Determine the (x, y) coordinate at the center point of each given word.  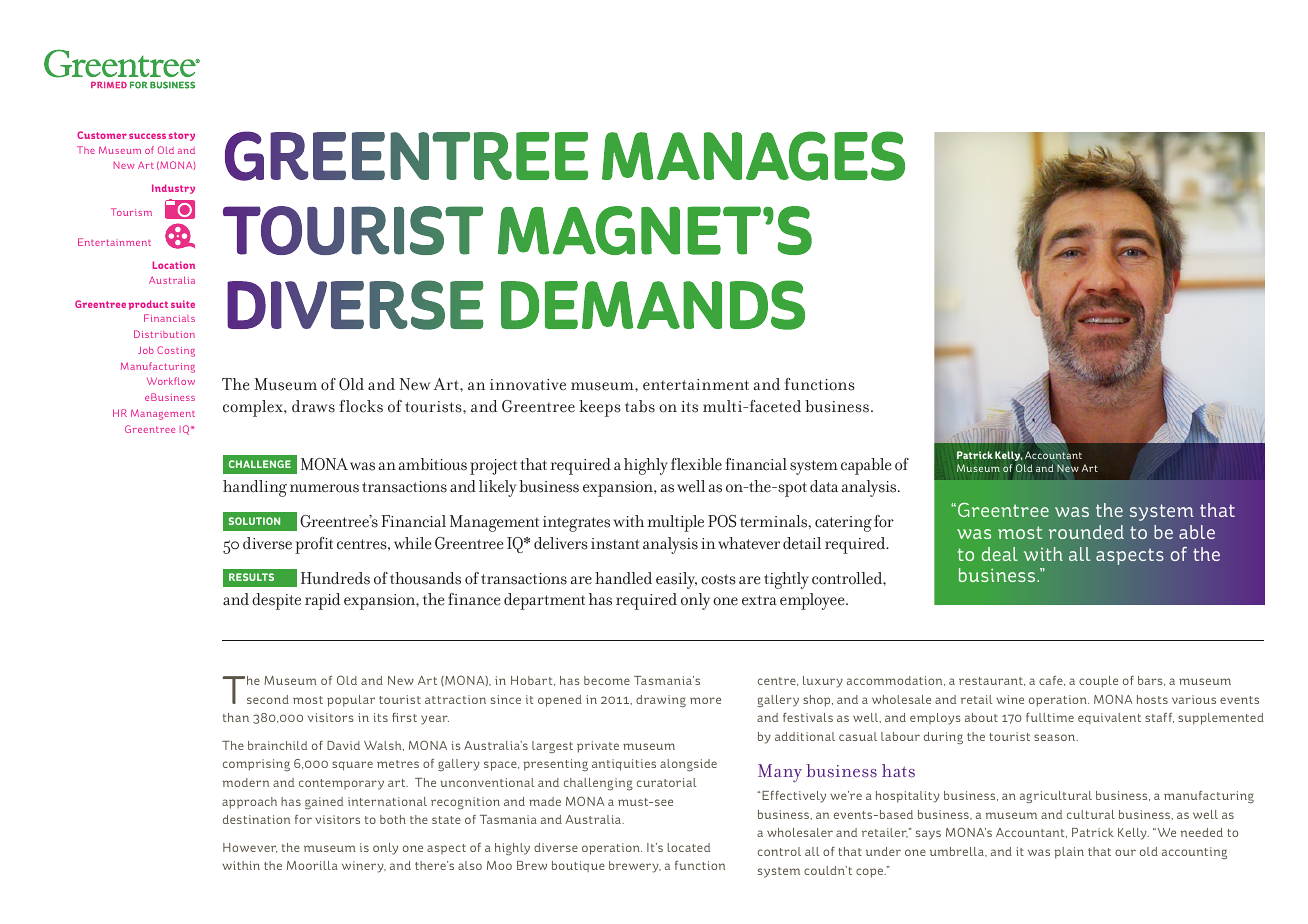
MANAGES (753, 156)
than (236, 717)
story (182, 136)
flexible (696, 464)
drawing (661, 701)
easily (676, 580)
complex (254, 408)
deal (1000, 554)
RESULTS (251, 577)
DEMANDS (653, 305)
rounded (1086, 532)
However (250, 848)
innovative (528, 385)
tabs (640, 406)
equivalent (1109, 718)
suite (183, 304)
